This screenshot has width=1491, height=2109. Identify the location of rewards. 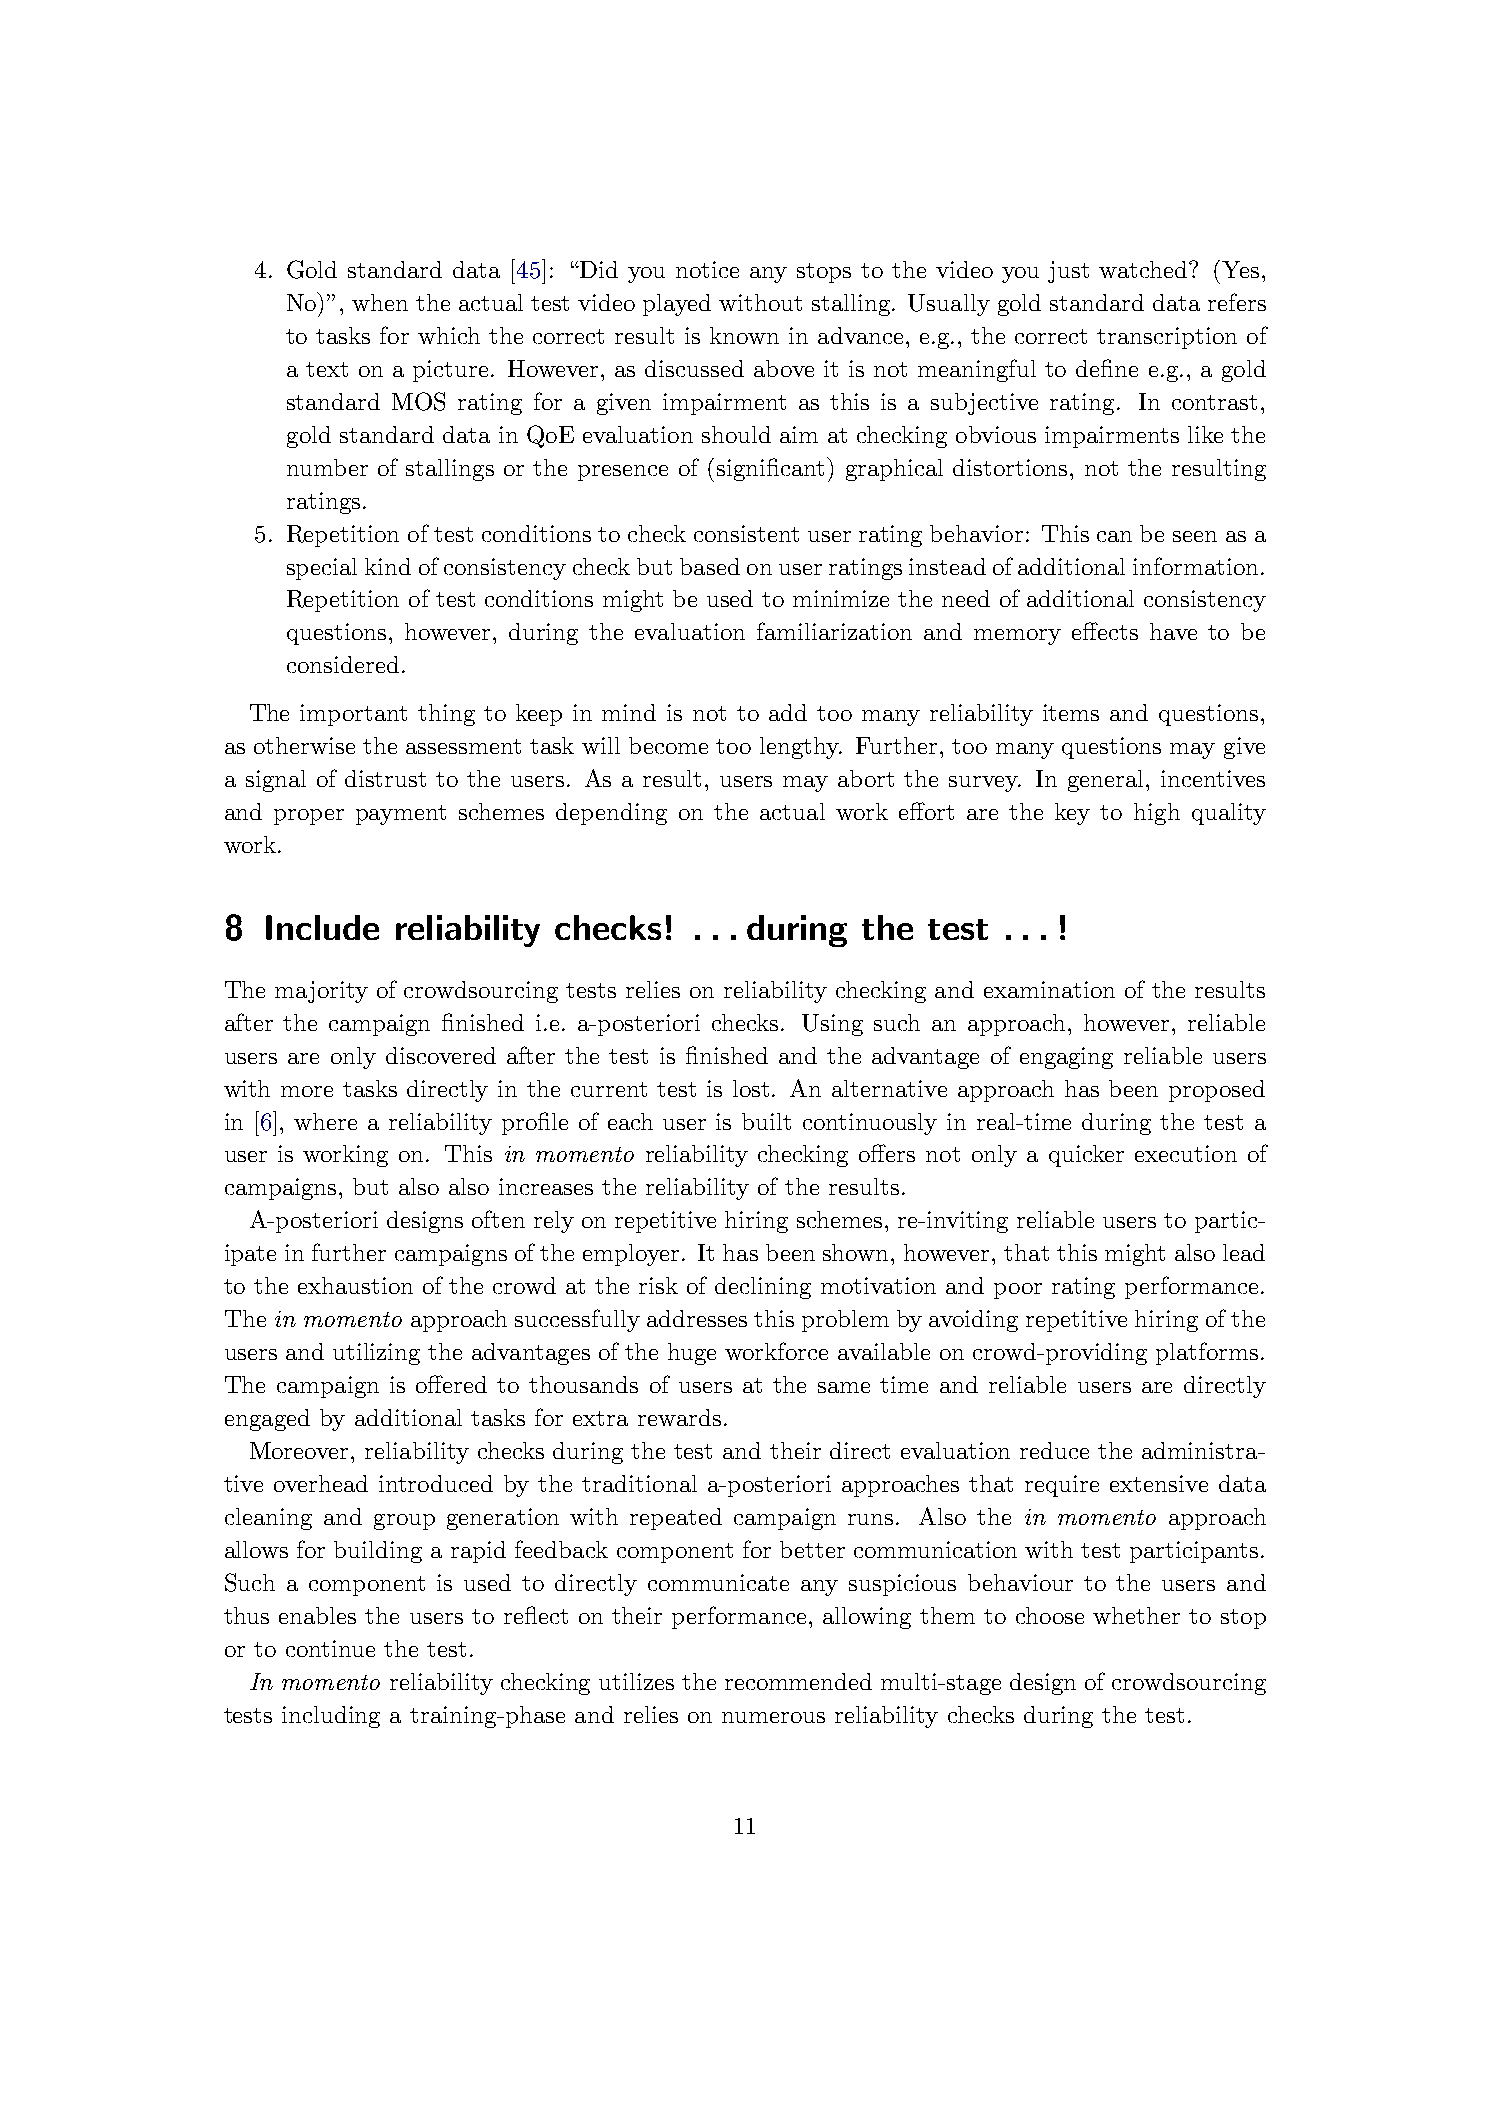
(679, 1417).
